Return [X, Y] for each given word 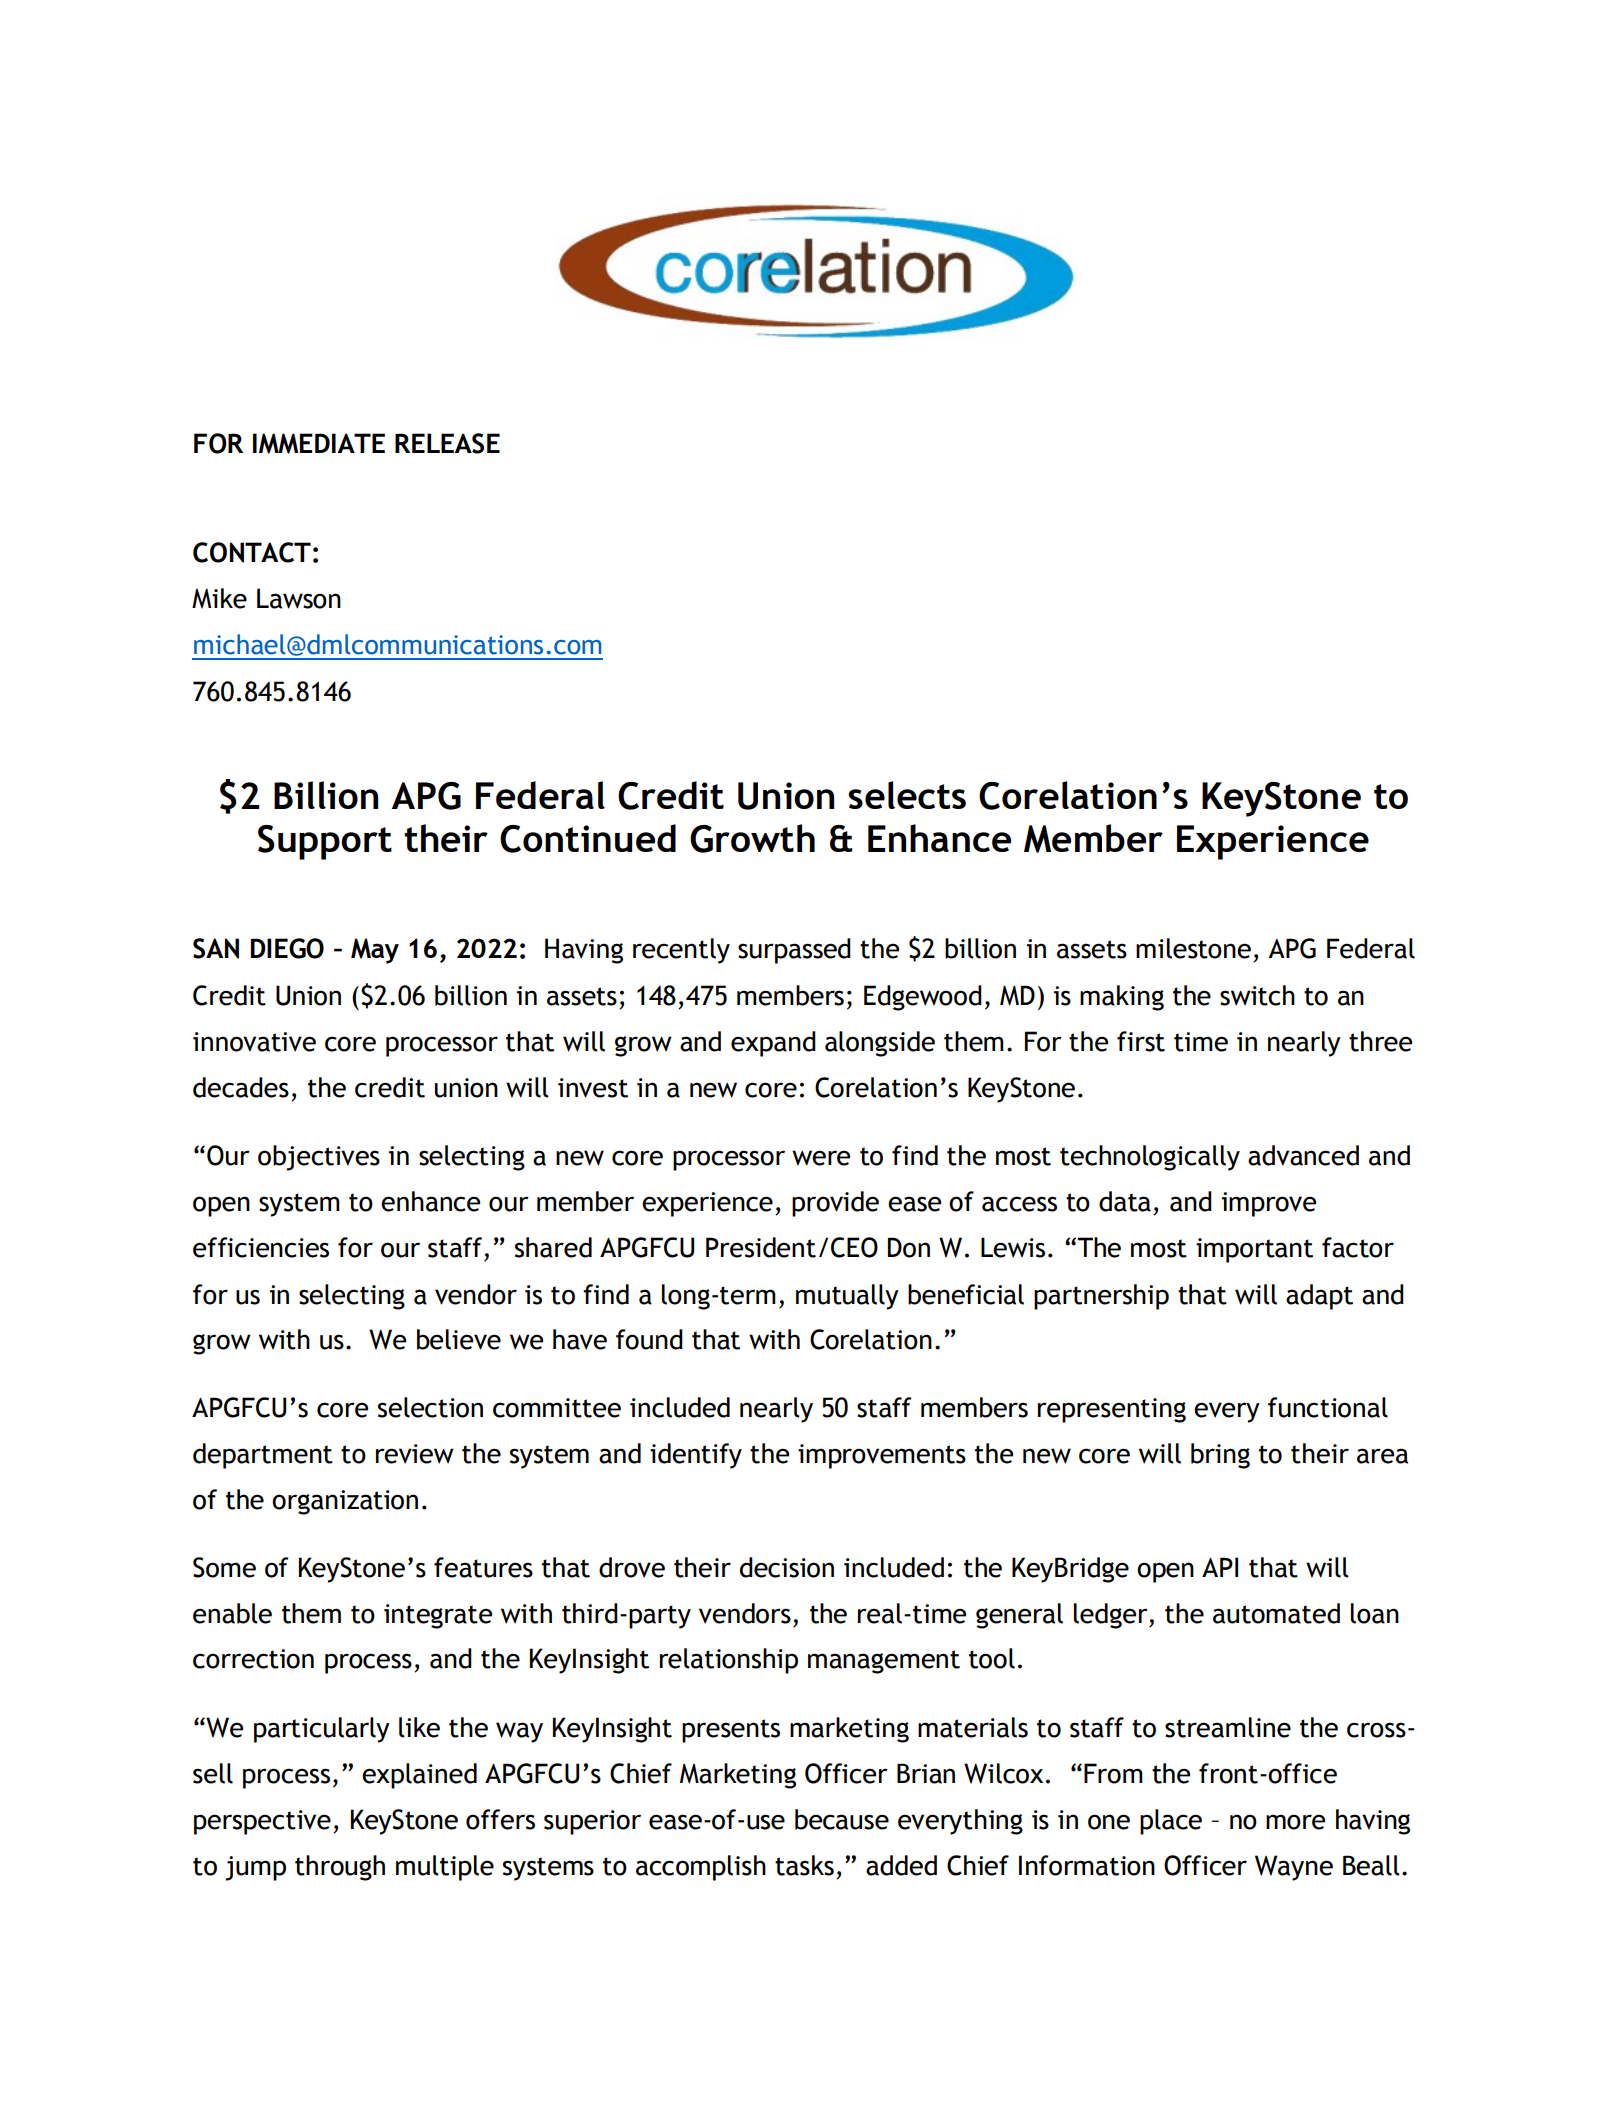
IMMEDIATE [319, 443]
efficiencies [261, 1247]
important [1254, 1250]
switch [1257, 995]
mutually [847, 1297]
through [340, 1868]
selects [907, 795]
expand [773, 1044]
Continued [588, 838]
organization [345, 1502]
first [1141, 1041]
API [1220, 1567]
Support [325, 842]
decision [787, 1567]
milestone [1193, 948]
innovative [254, 1042]
